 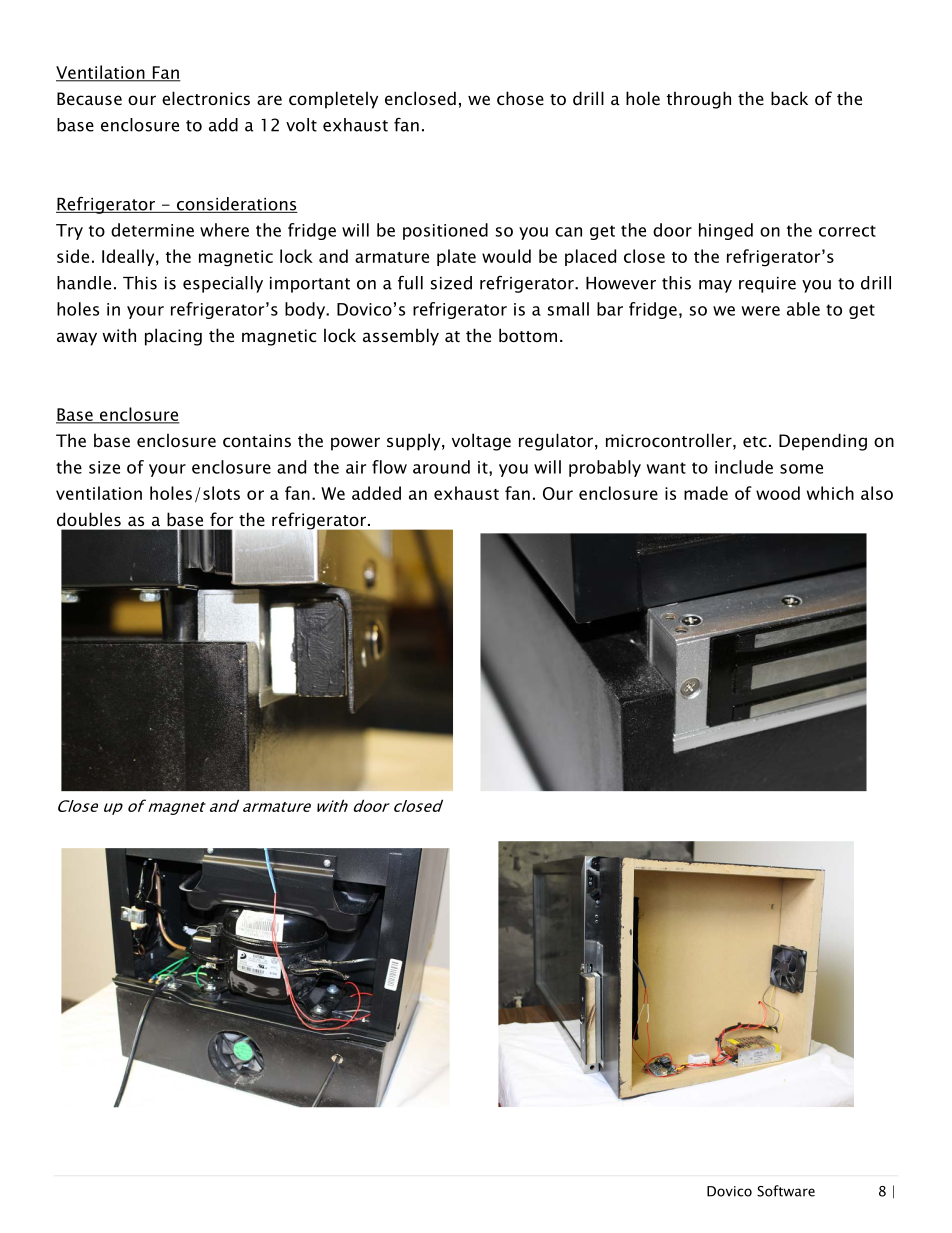 I want to click on etc, so click(x=755, y=441).
